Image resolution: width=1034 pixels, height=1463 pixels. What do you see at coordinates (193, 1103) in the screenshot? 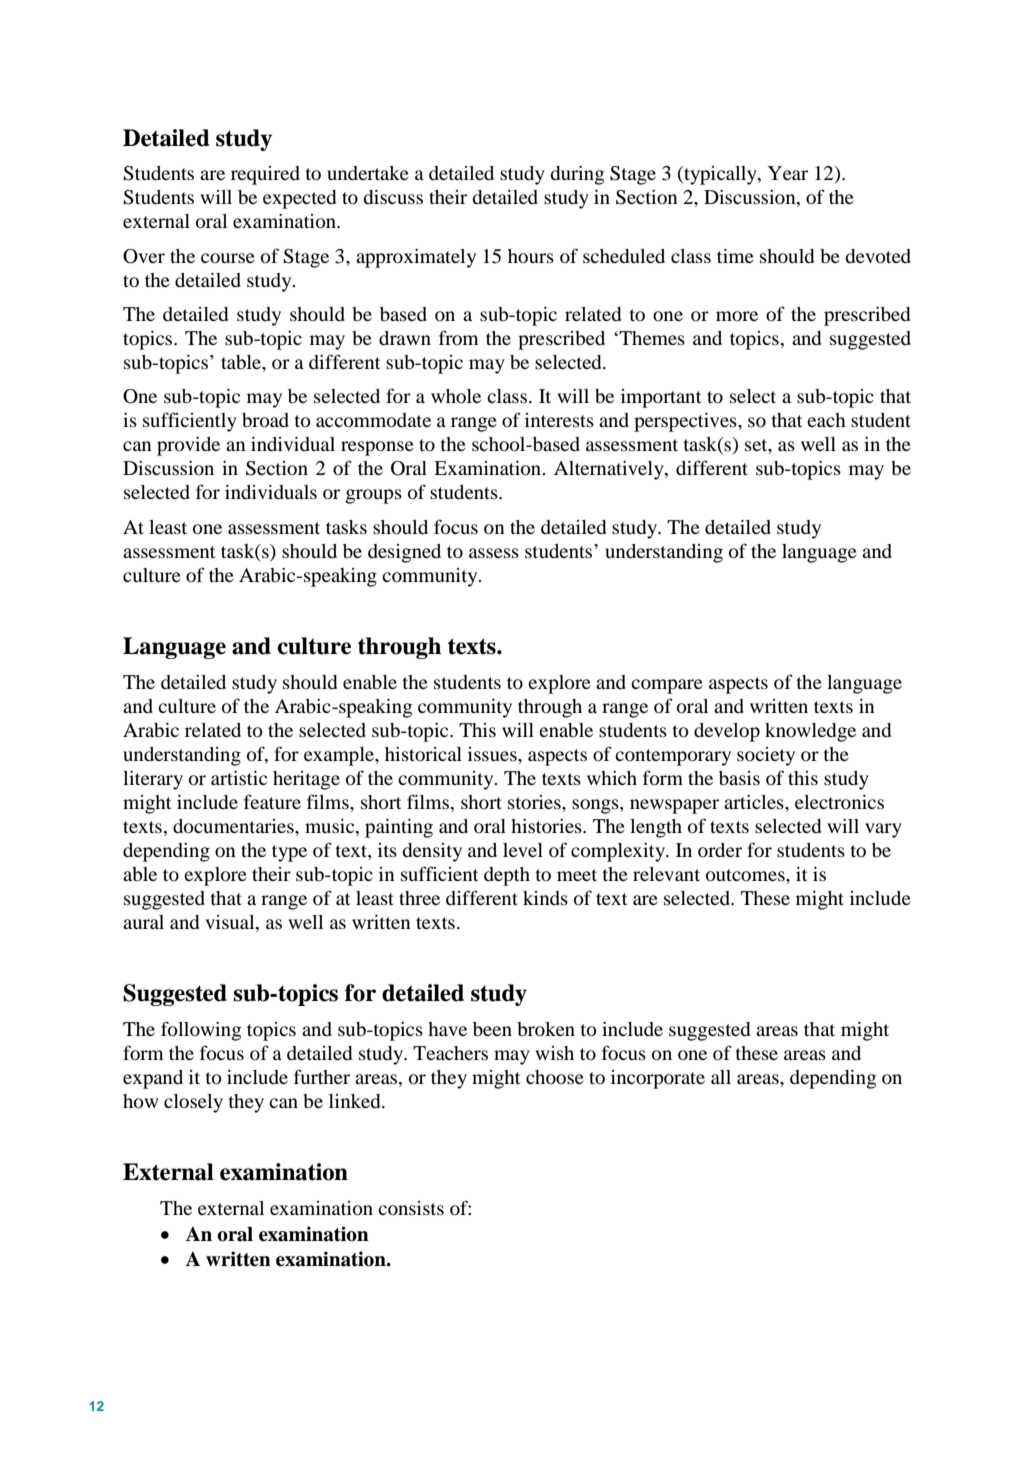
I see `closely` at bounding box center [193, 1103].
